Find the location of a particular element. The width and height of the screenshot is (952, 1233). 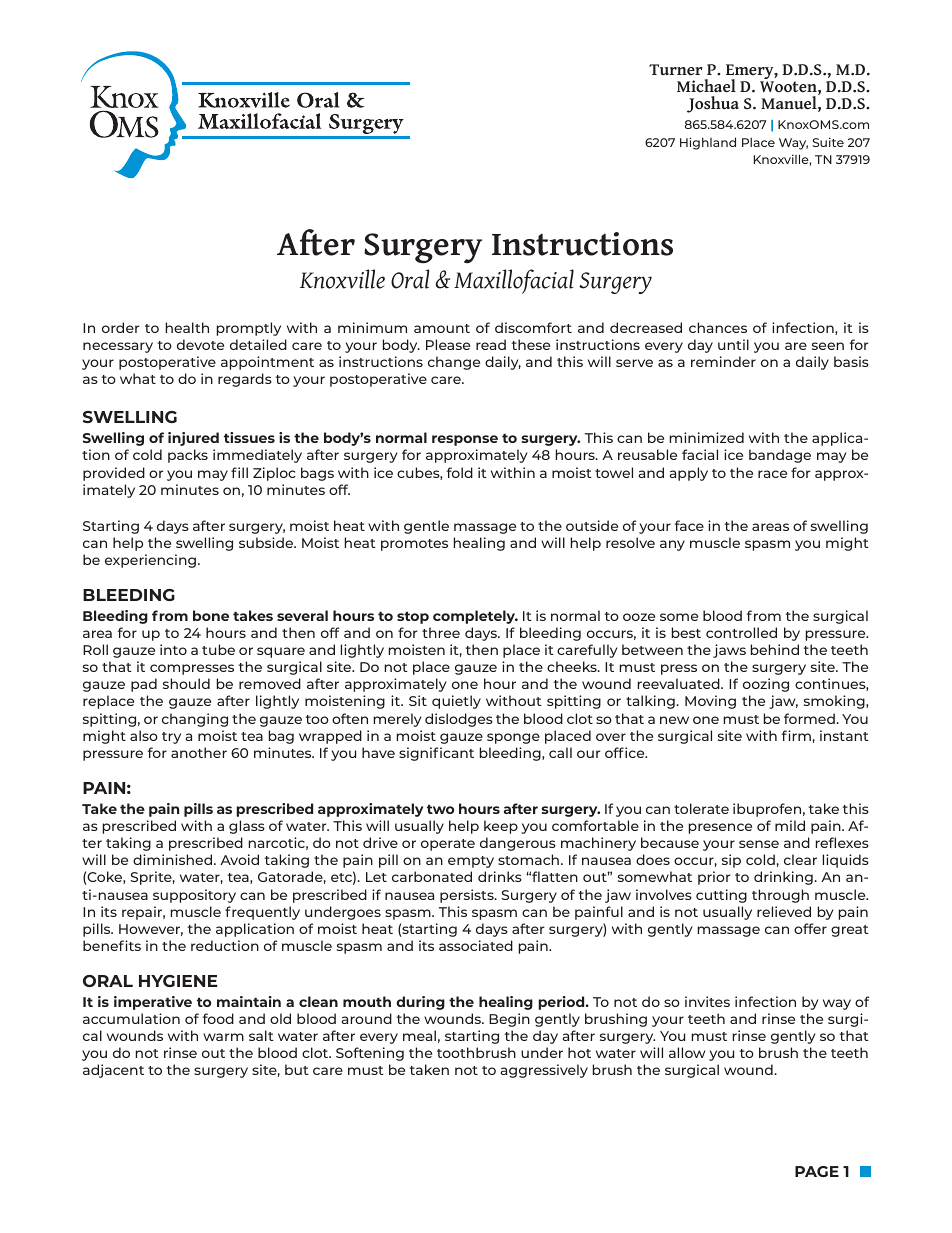

health is located at coordinates (187, 327).
